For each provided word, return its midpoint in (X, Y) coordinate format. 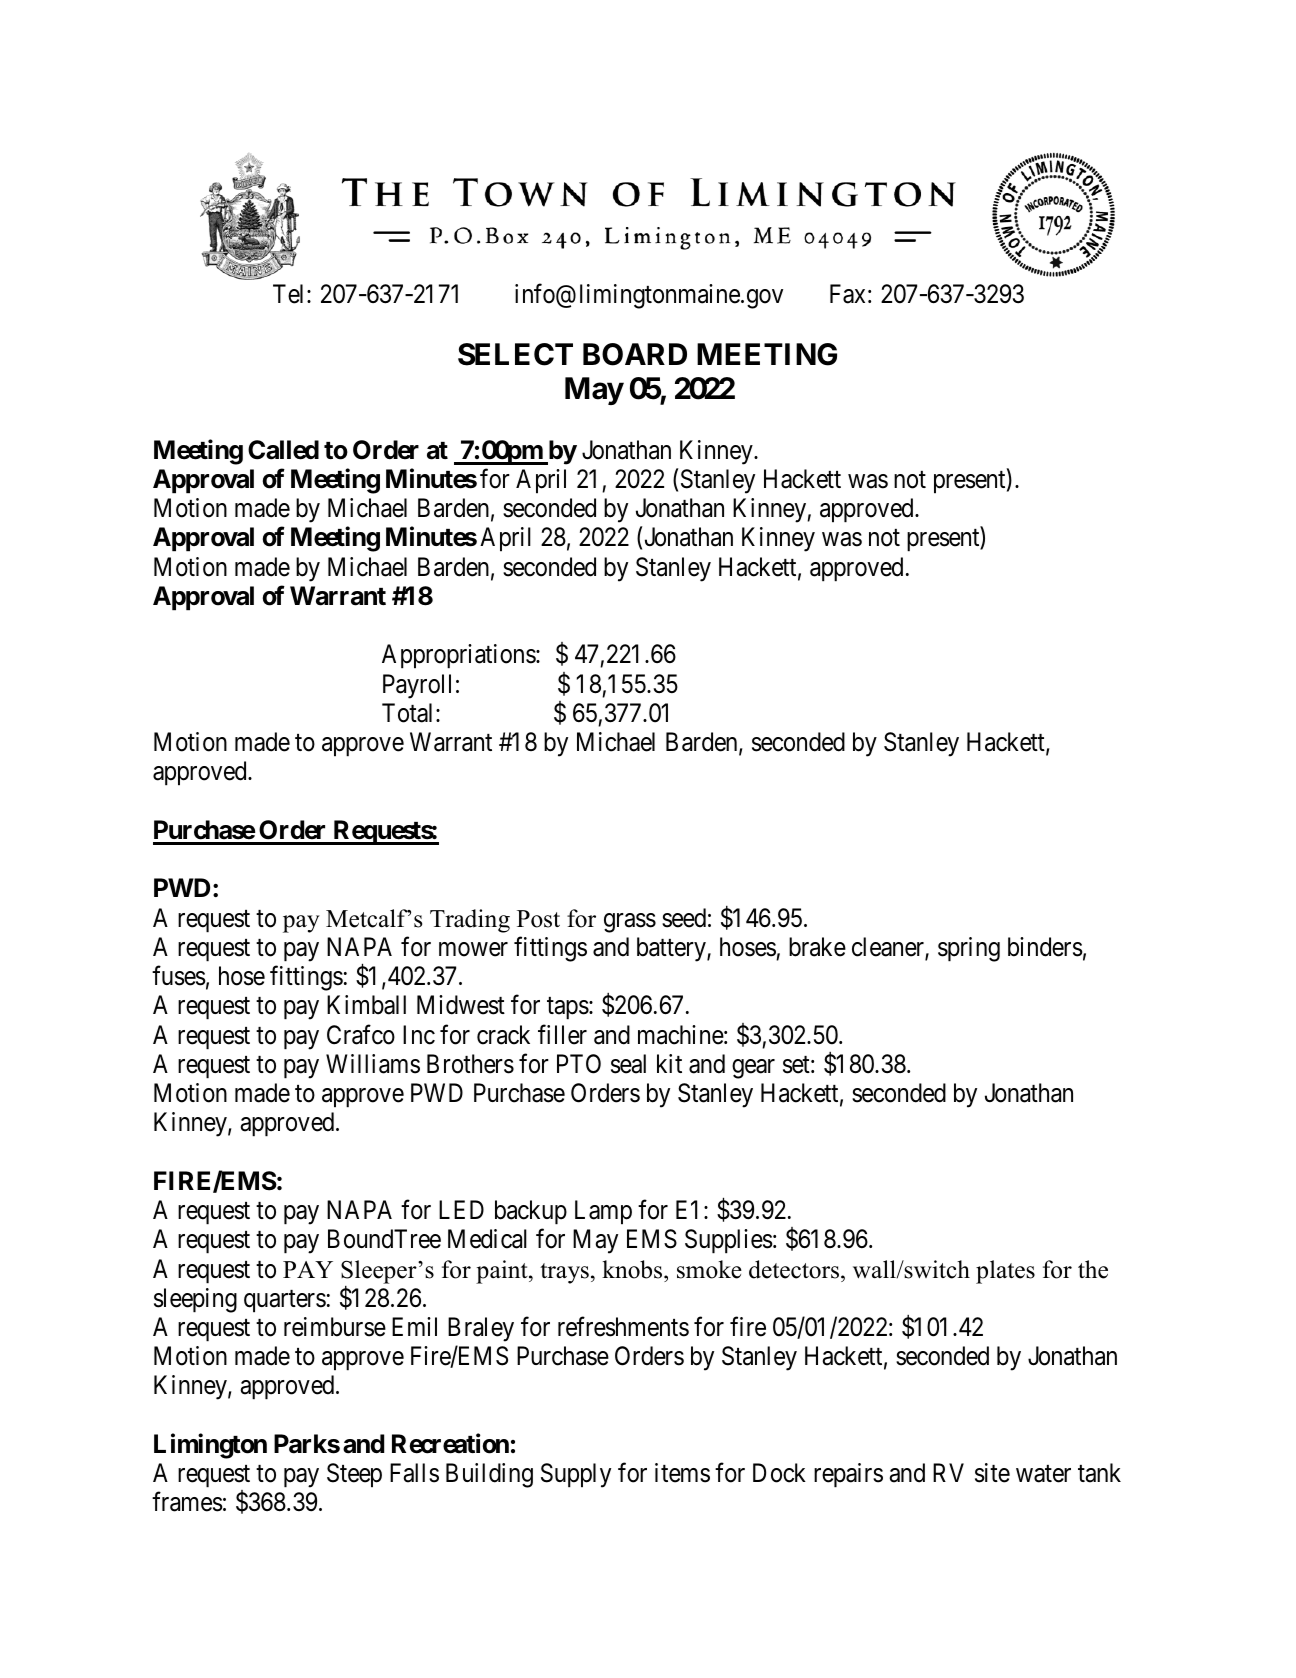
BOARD (635, 354)
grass (630, 923)
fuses (179, 976)
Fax (847, 294)
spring (969, 949)
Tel (290, 294)
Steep (354, 1475)
